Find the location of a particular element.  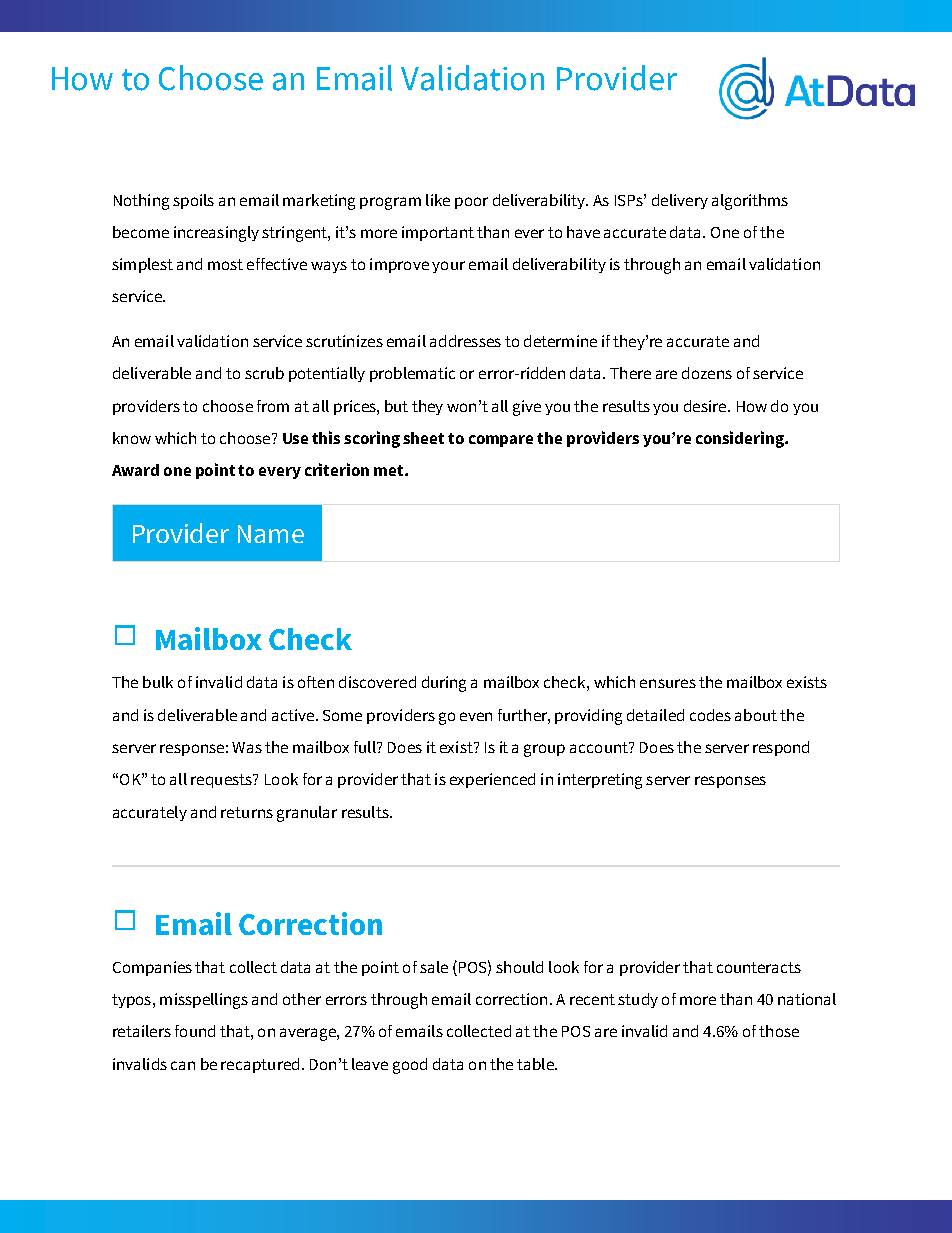

considering is located at coordinates (741, 439).
